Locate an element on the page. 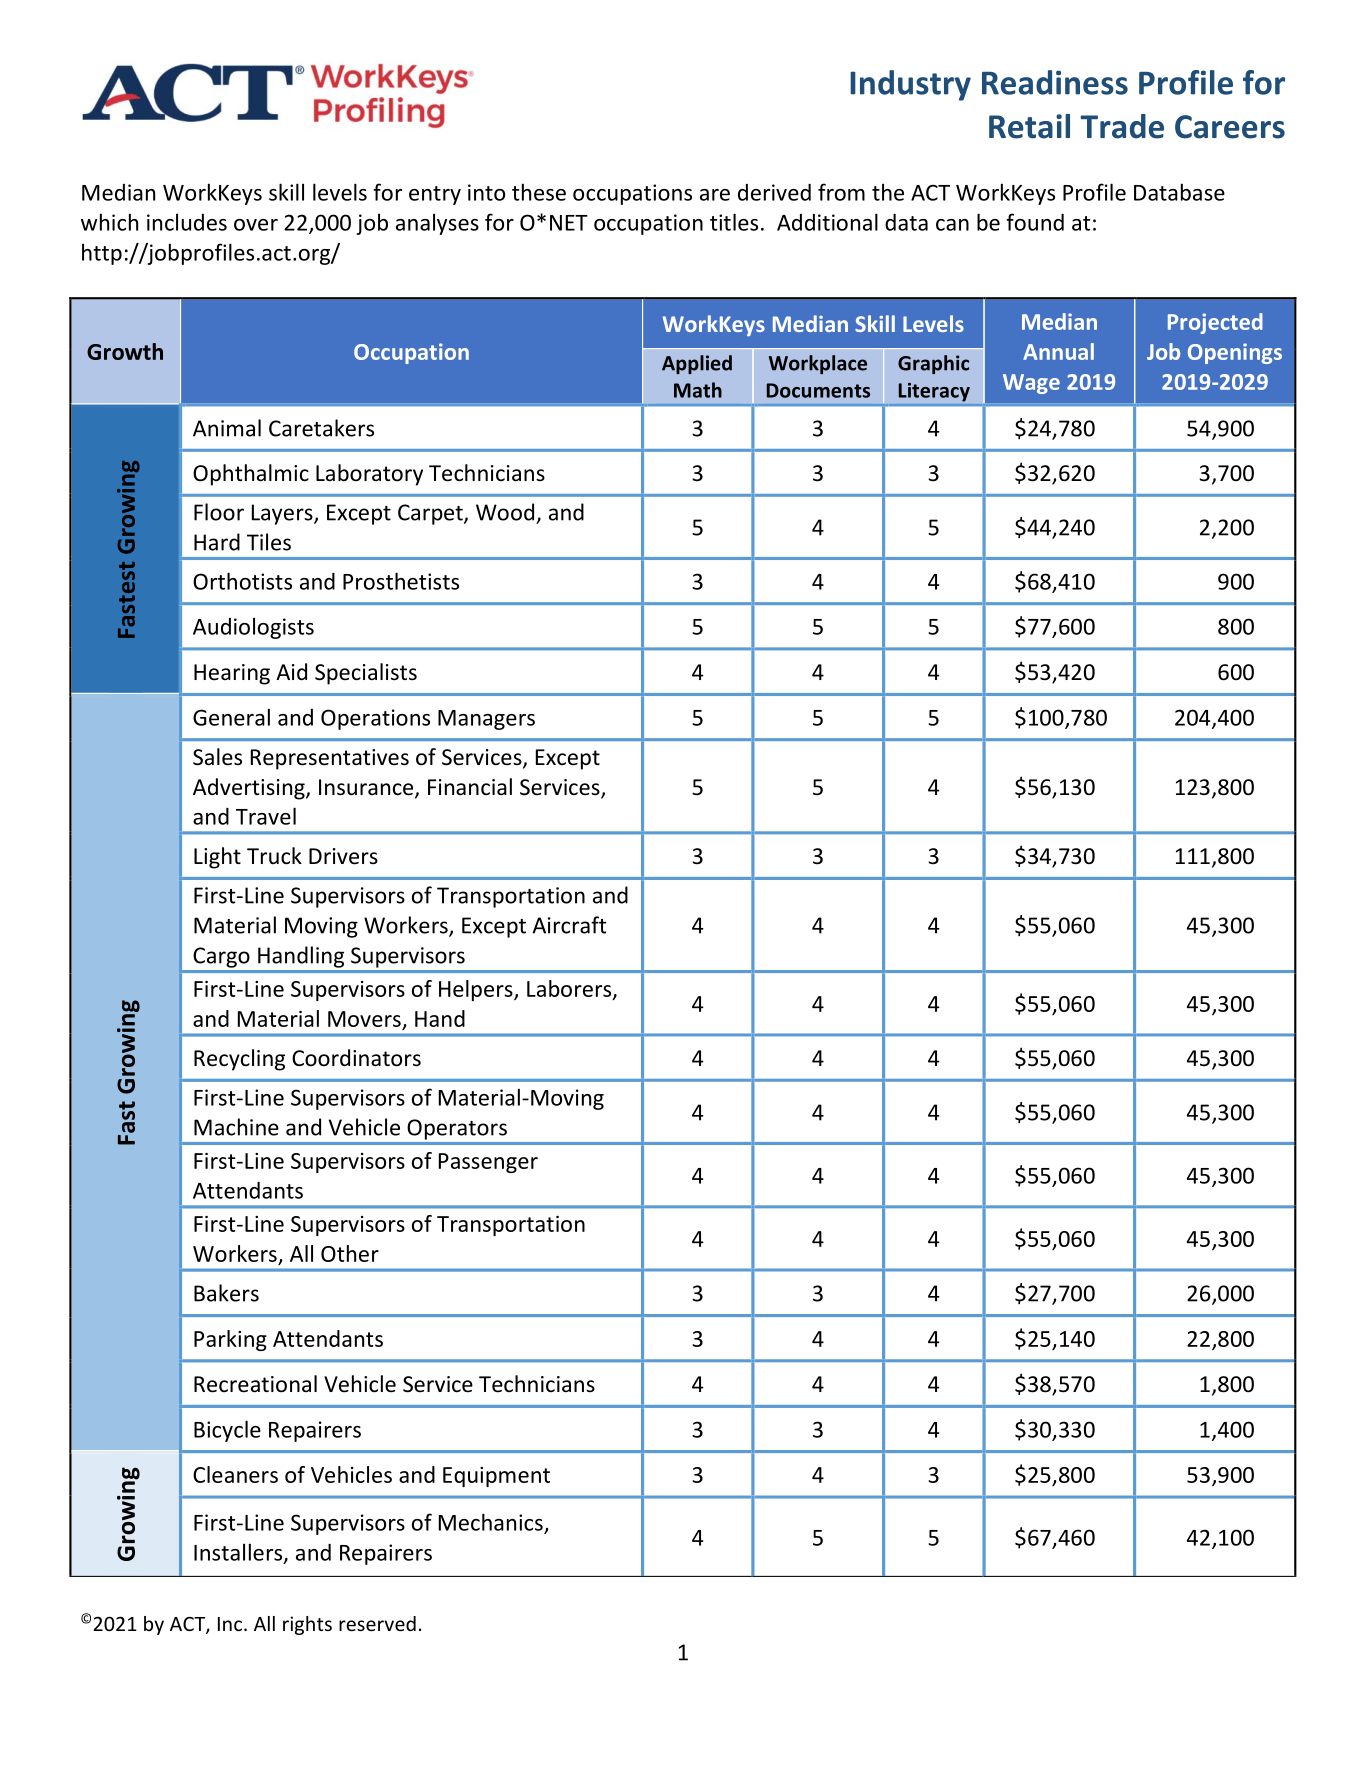 The height and width of the image is (1767, 1366). Installers is located at coordinates (239, 1553).
